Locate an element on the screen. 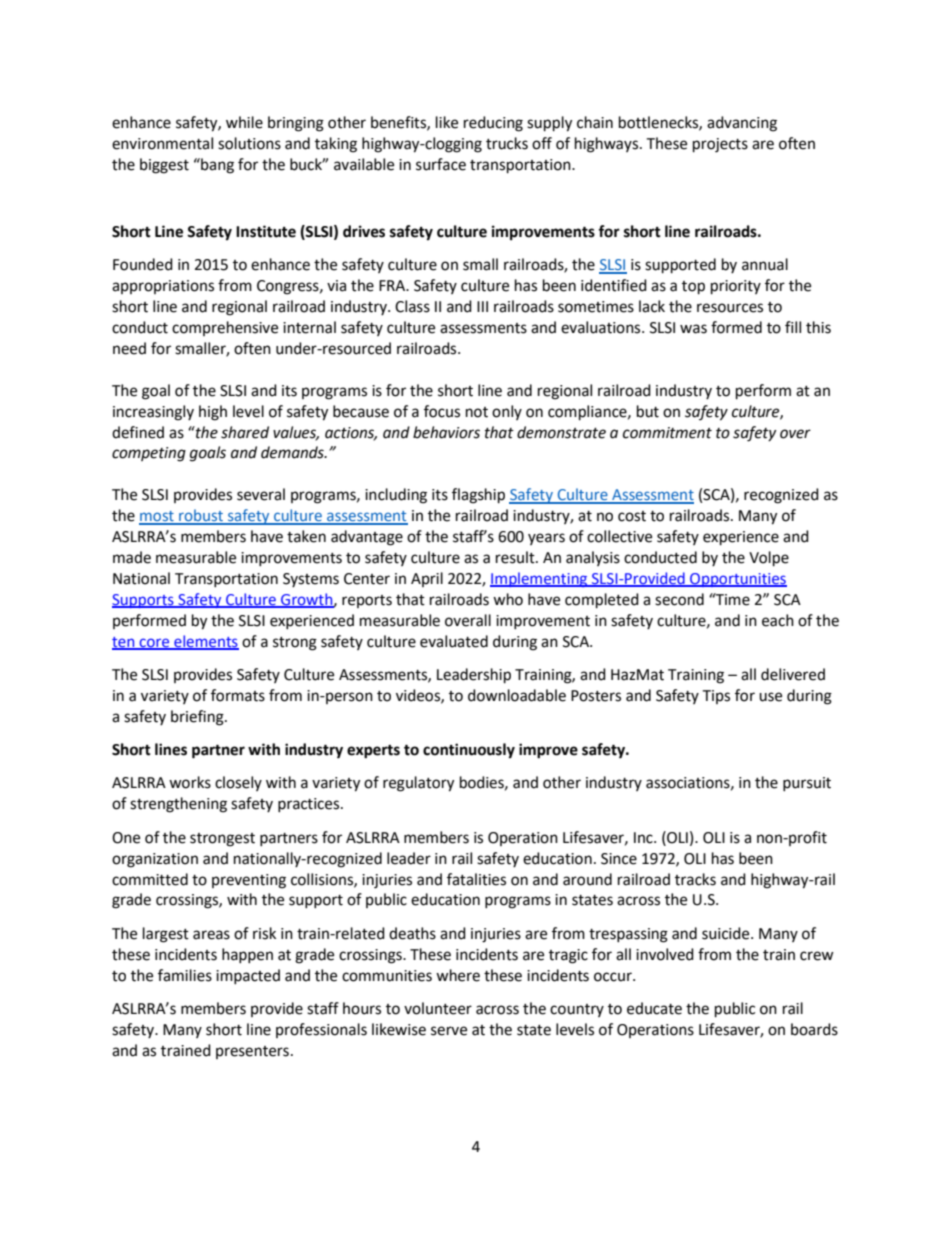  serve is located at coordinates (449, 1031).
